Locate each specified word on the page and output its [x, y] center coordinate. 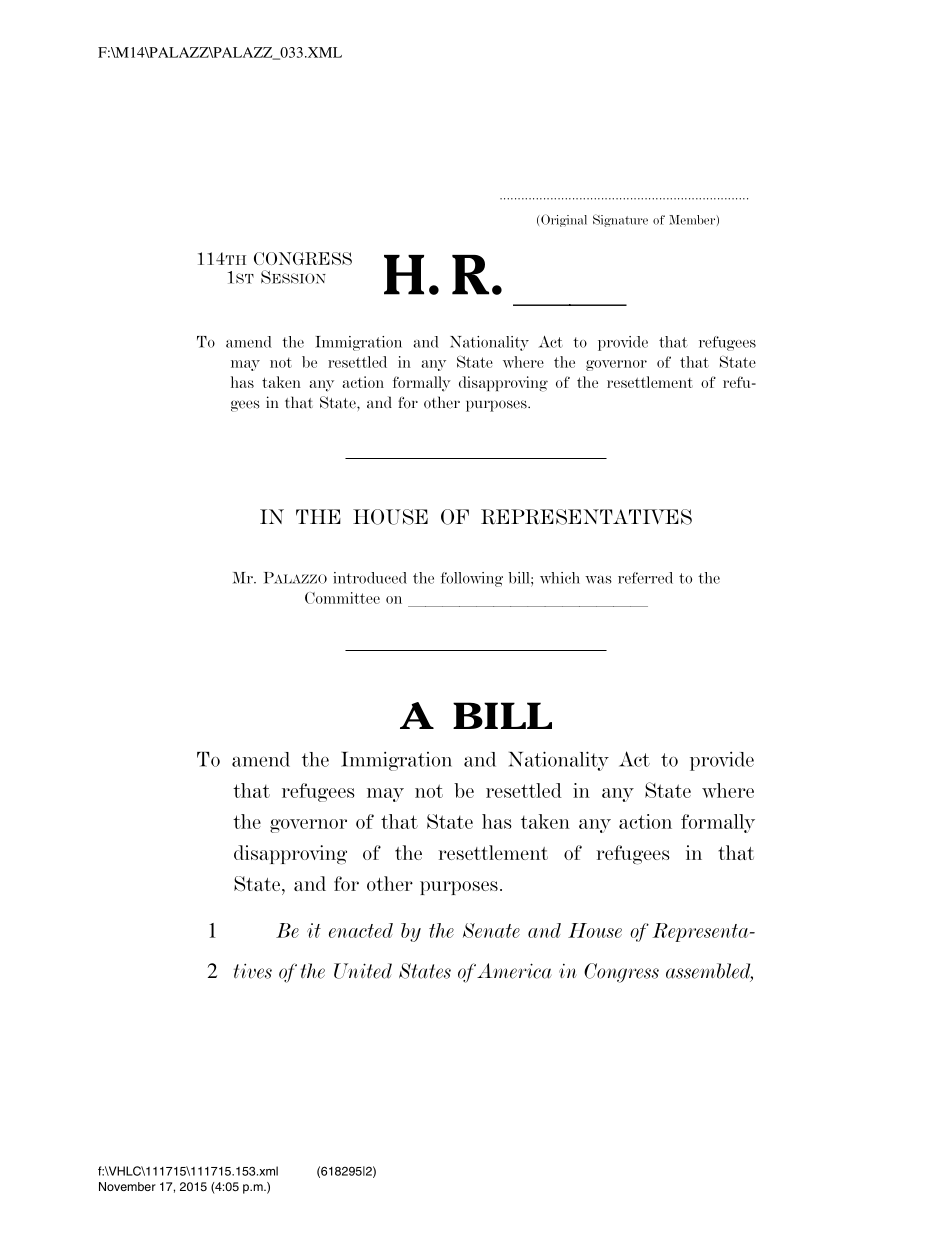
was [598, 580]
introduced [370, 578]
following [472, 579]
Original [564, 220]
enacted [361, 930]
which [560, 578]
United [363, 971]
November [127, 1186]
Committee [342, 598]
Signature [620, 220]
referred [645, 578]
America [514, 971]
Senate [491, 930]
